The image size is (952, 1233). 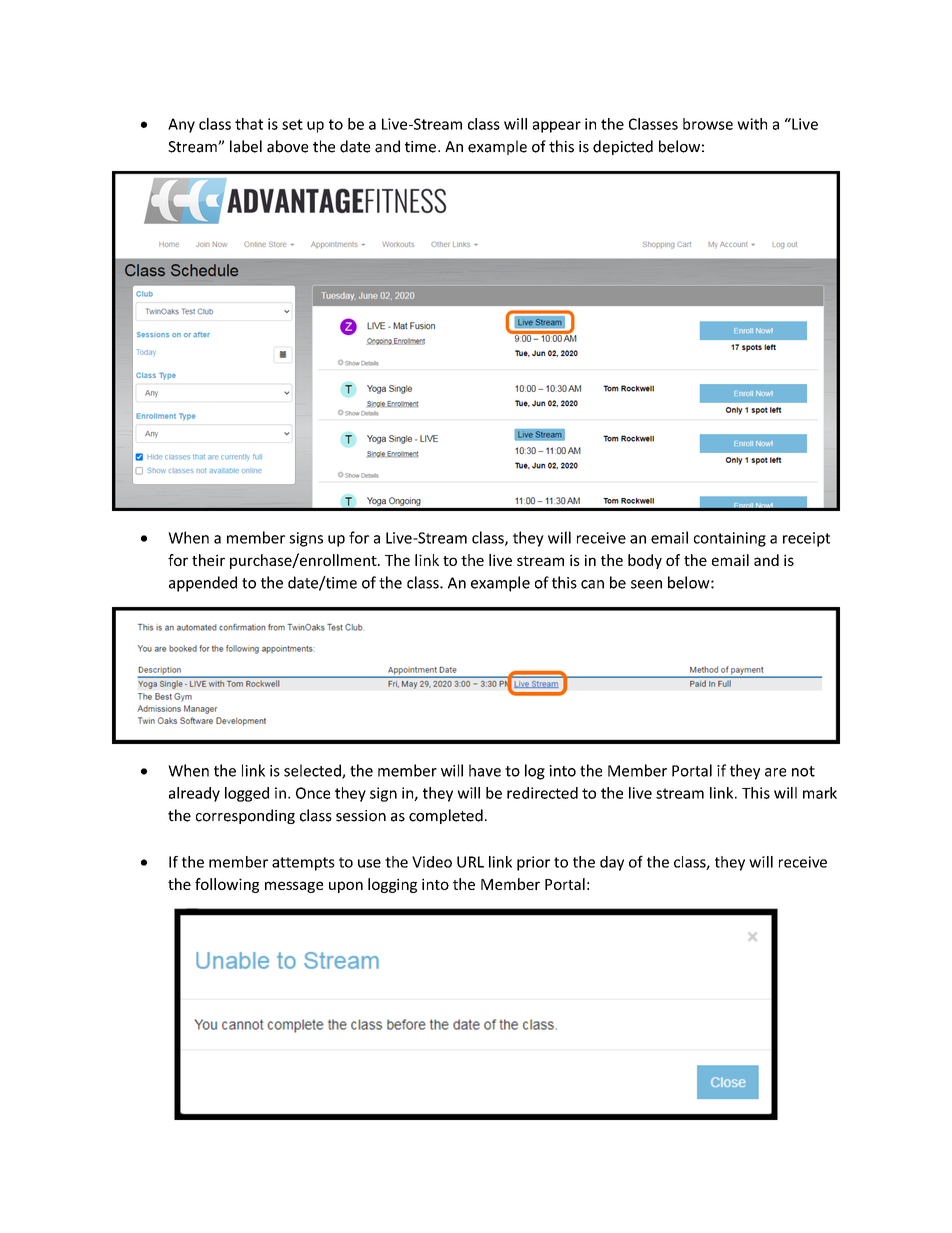 What do you see at coordinates (592, 584) in the screenshot?
I see `can` at bounding box center [592, 584].
